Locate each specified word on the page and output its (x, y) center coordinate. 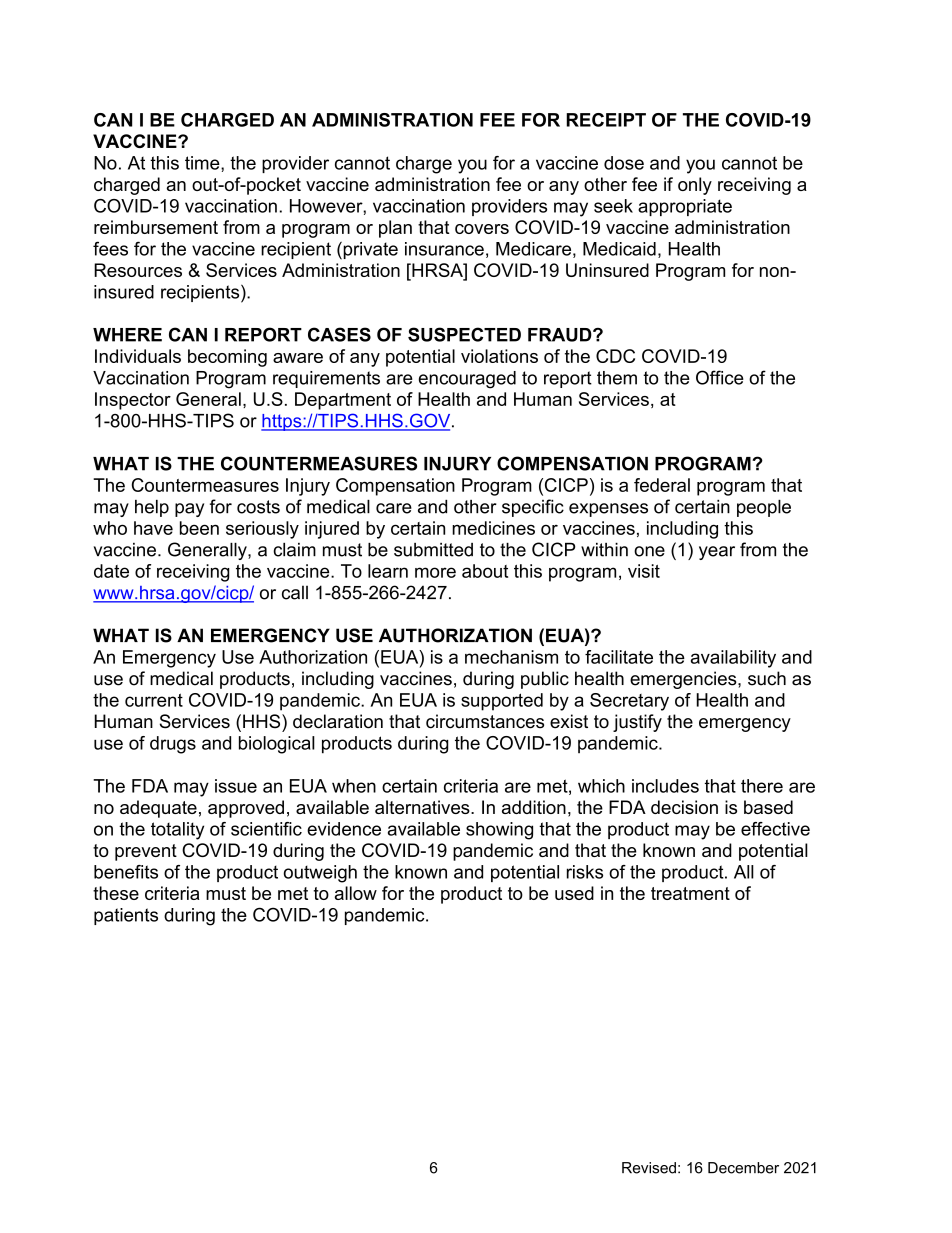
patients (126, 916)
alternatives (423, 807)
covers (482, 229)
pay (189, 510)
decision (684, 807)
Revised (649, 1168)
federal (662, 485)
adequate (158, 809)
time (203, 163)
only (695, 186)
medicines (493, 528)
